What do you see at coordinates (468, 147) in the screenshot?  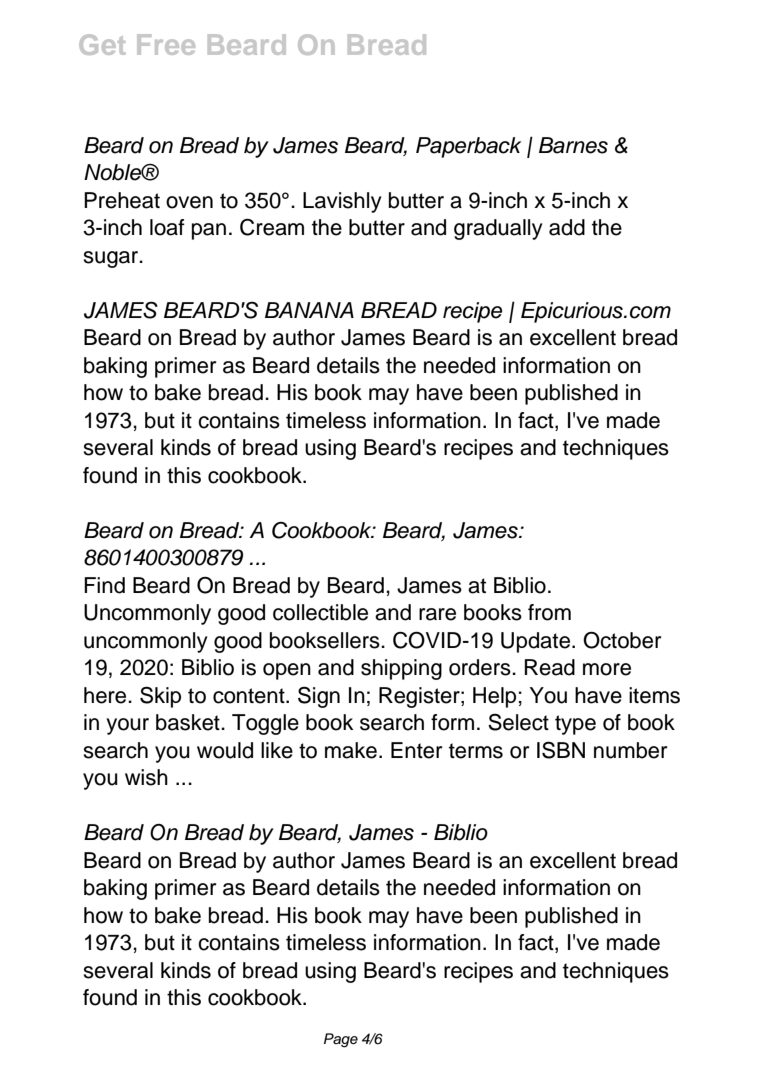 I see `Paperback` at bounding box center [468, 147].
